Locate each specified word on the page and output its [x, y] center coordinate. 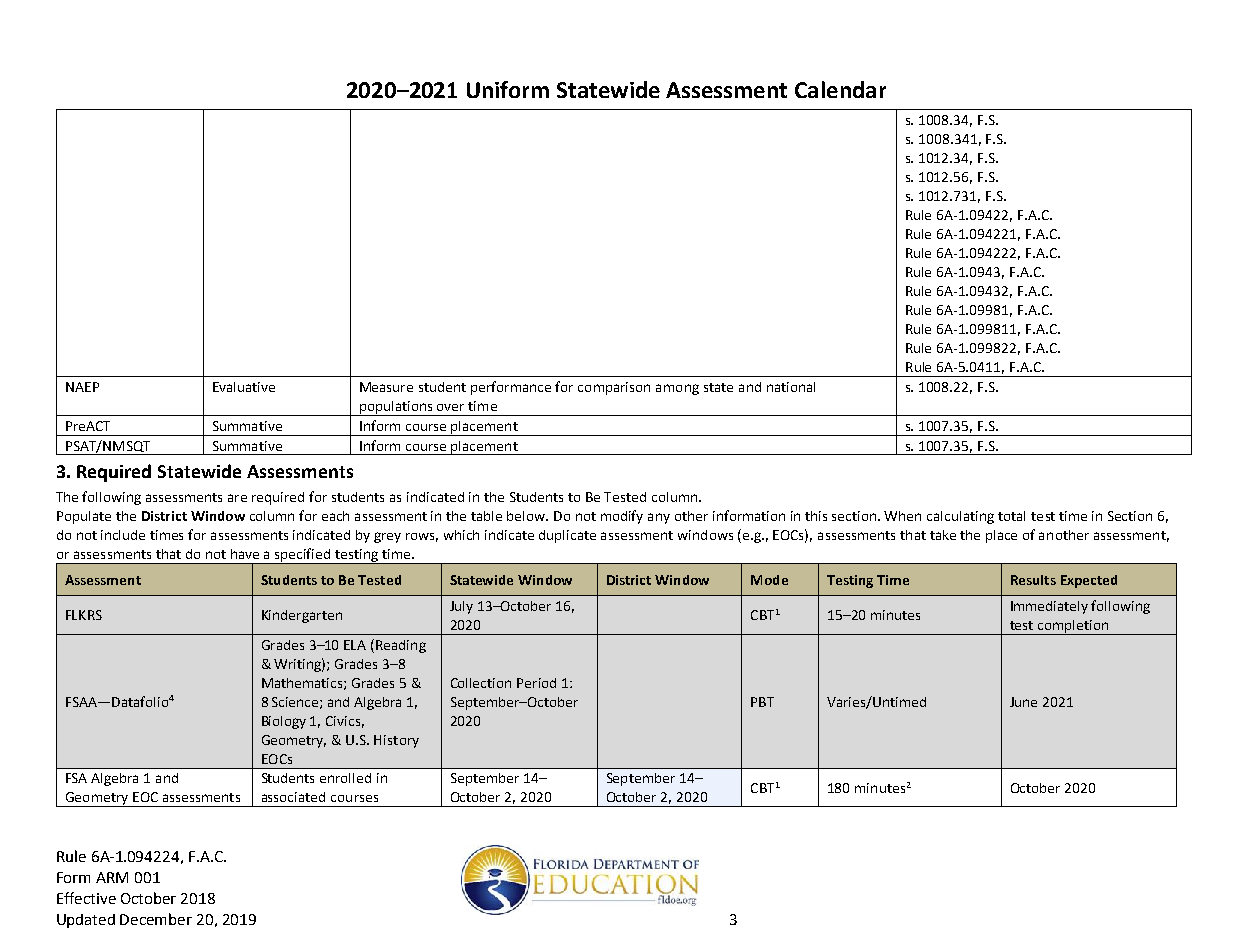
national [791, 387]
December [156, 919]
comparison [614, 388]
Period [536, 683]
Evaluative [244, 387]
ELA [355, 645]
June [1023, 702]
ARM [112, 877]
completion [1072, 627]
